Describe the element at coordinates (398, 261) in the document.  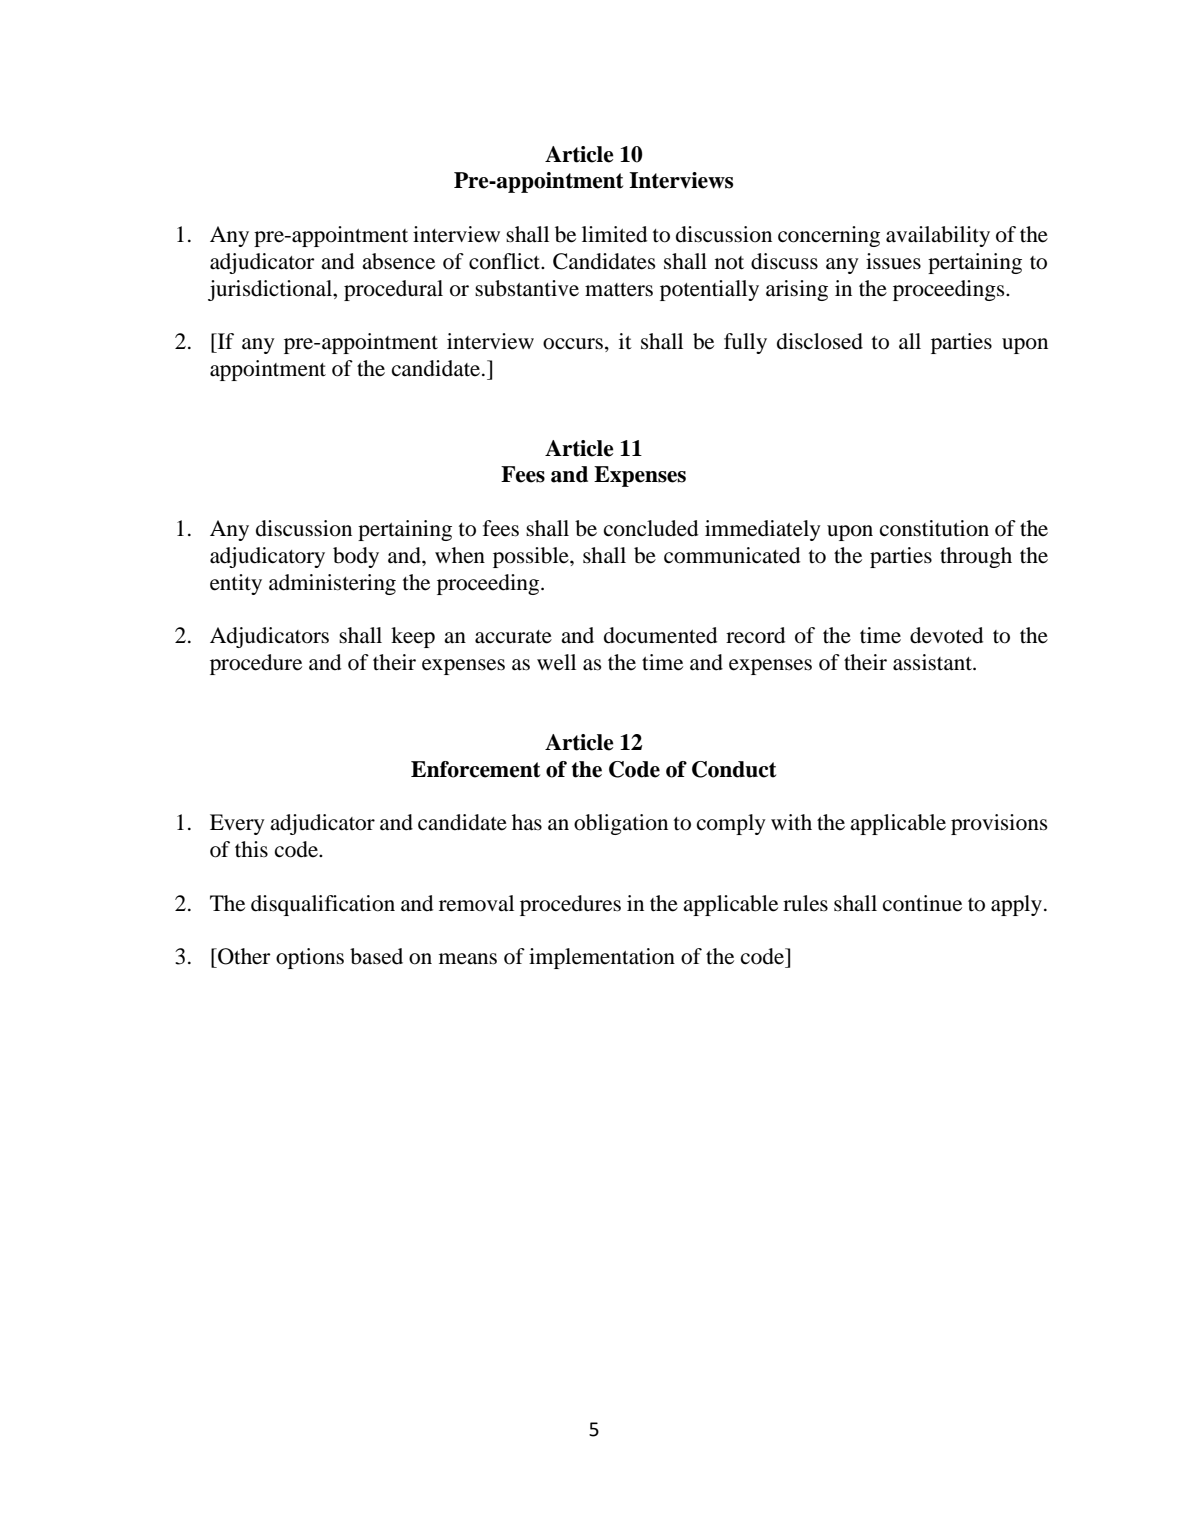
I see `absence` at that location.
